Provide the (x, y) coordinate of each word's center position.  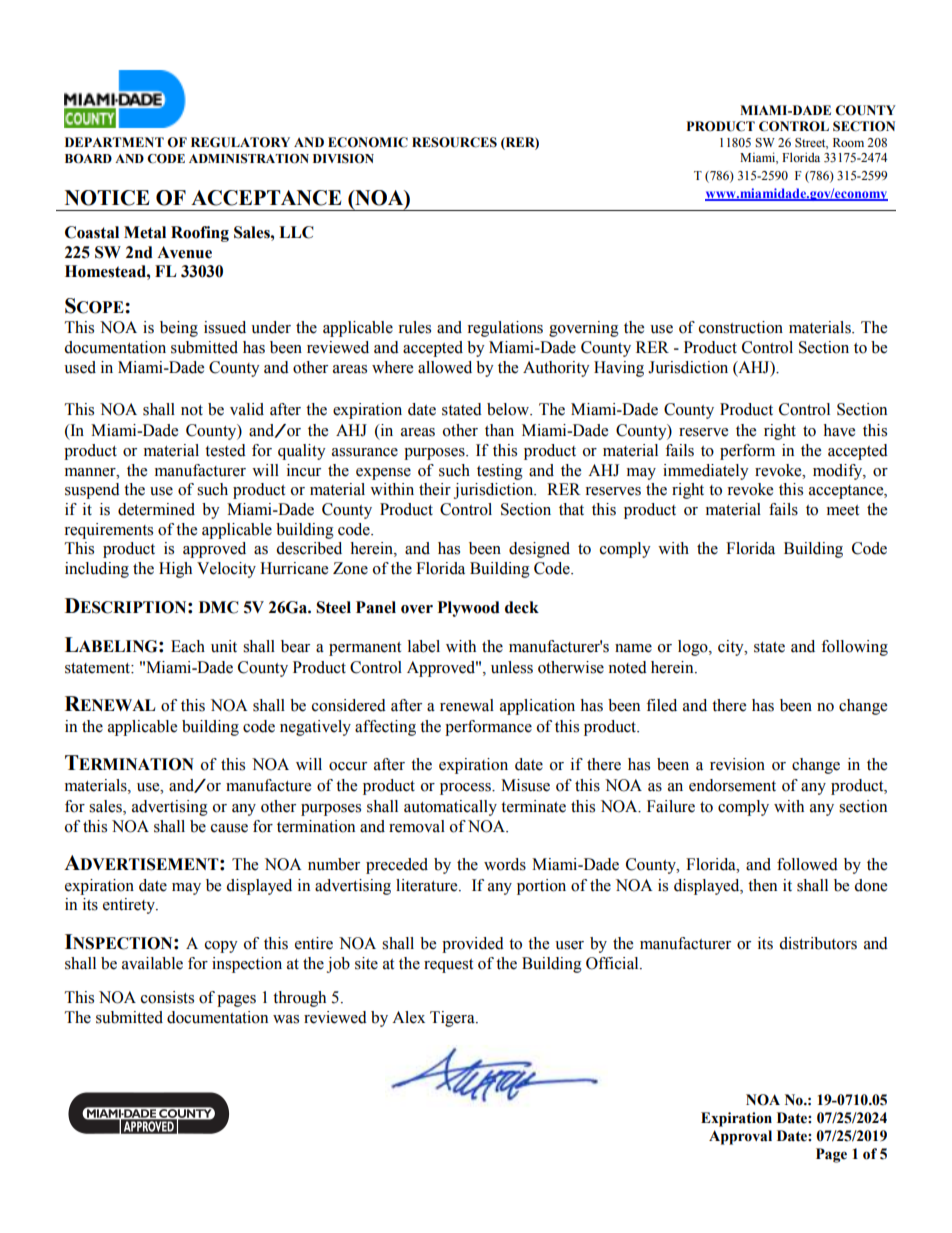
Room (848, 142)
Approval (740, 1137)
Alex (408, 1017)
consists (167, 997)
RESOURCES (454, 142)
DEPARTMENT (114, 142)
